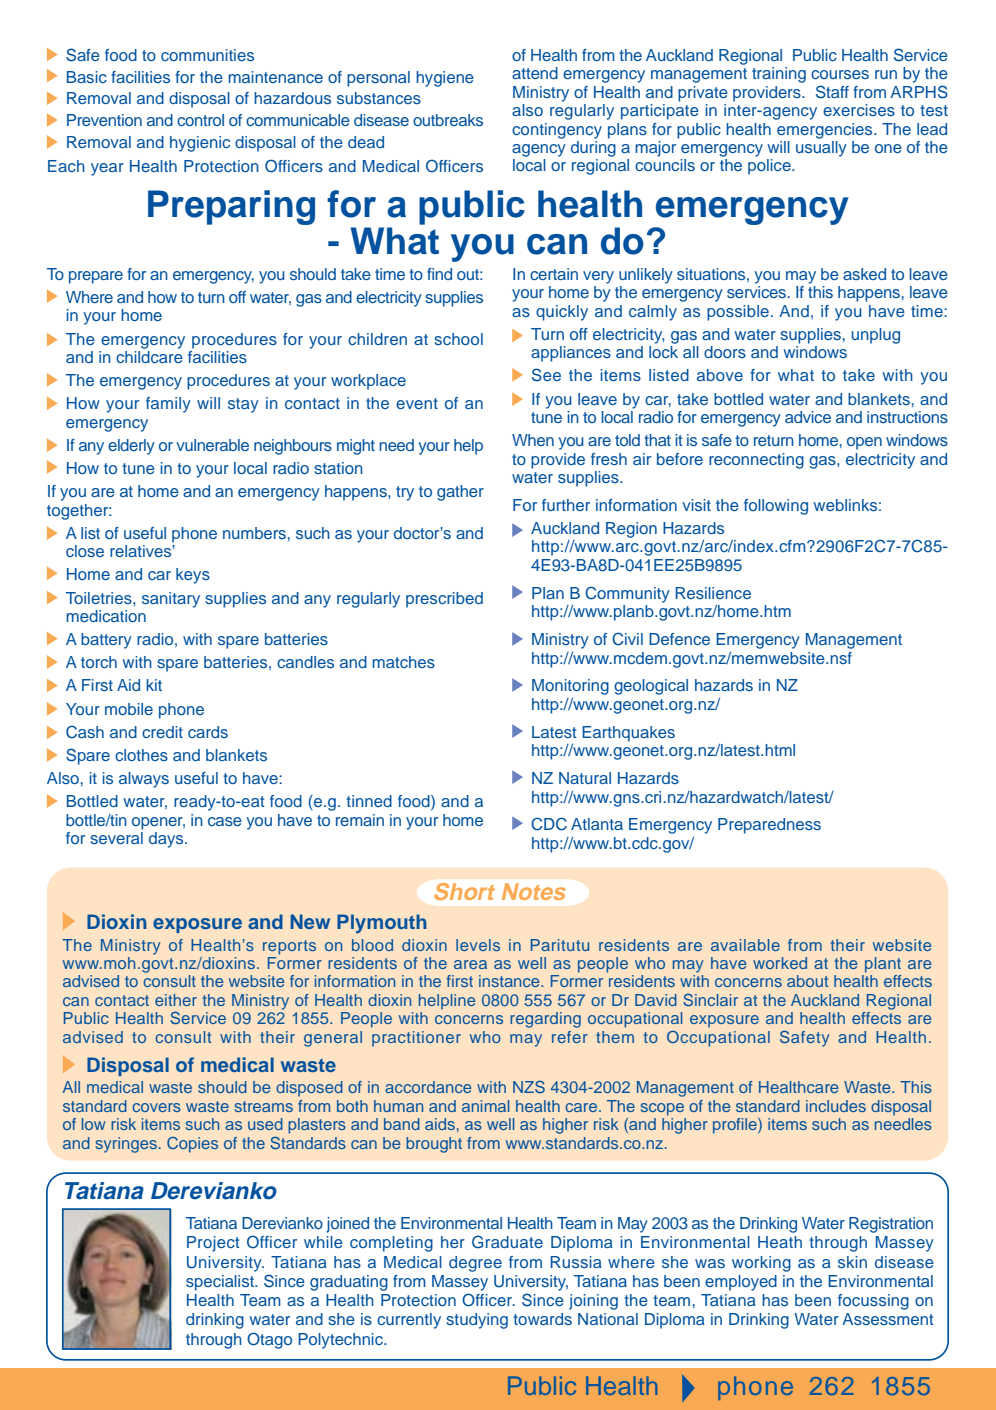  What do you see at coordinates (832, 92) in the screenshot?
I see `Staff` at bounding box center [832, 92].
